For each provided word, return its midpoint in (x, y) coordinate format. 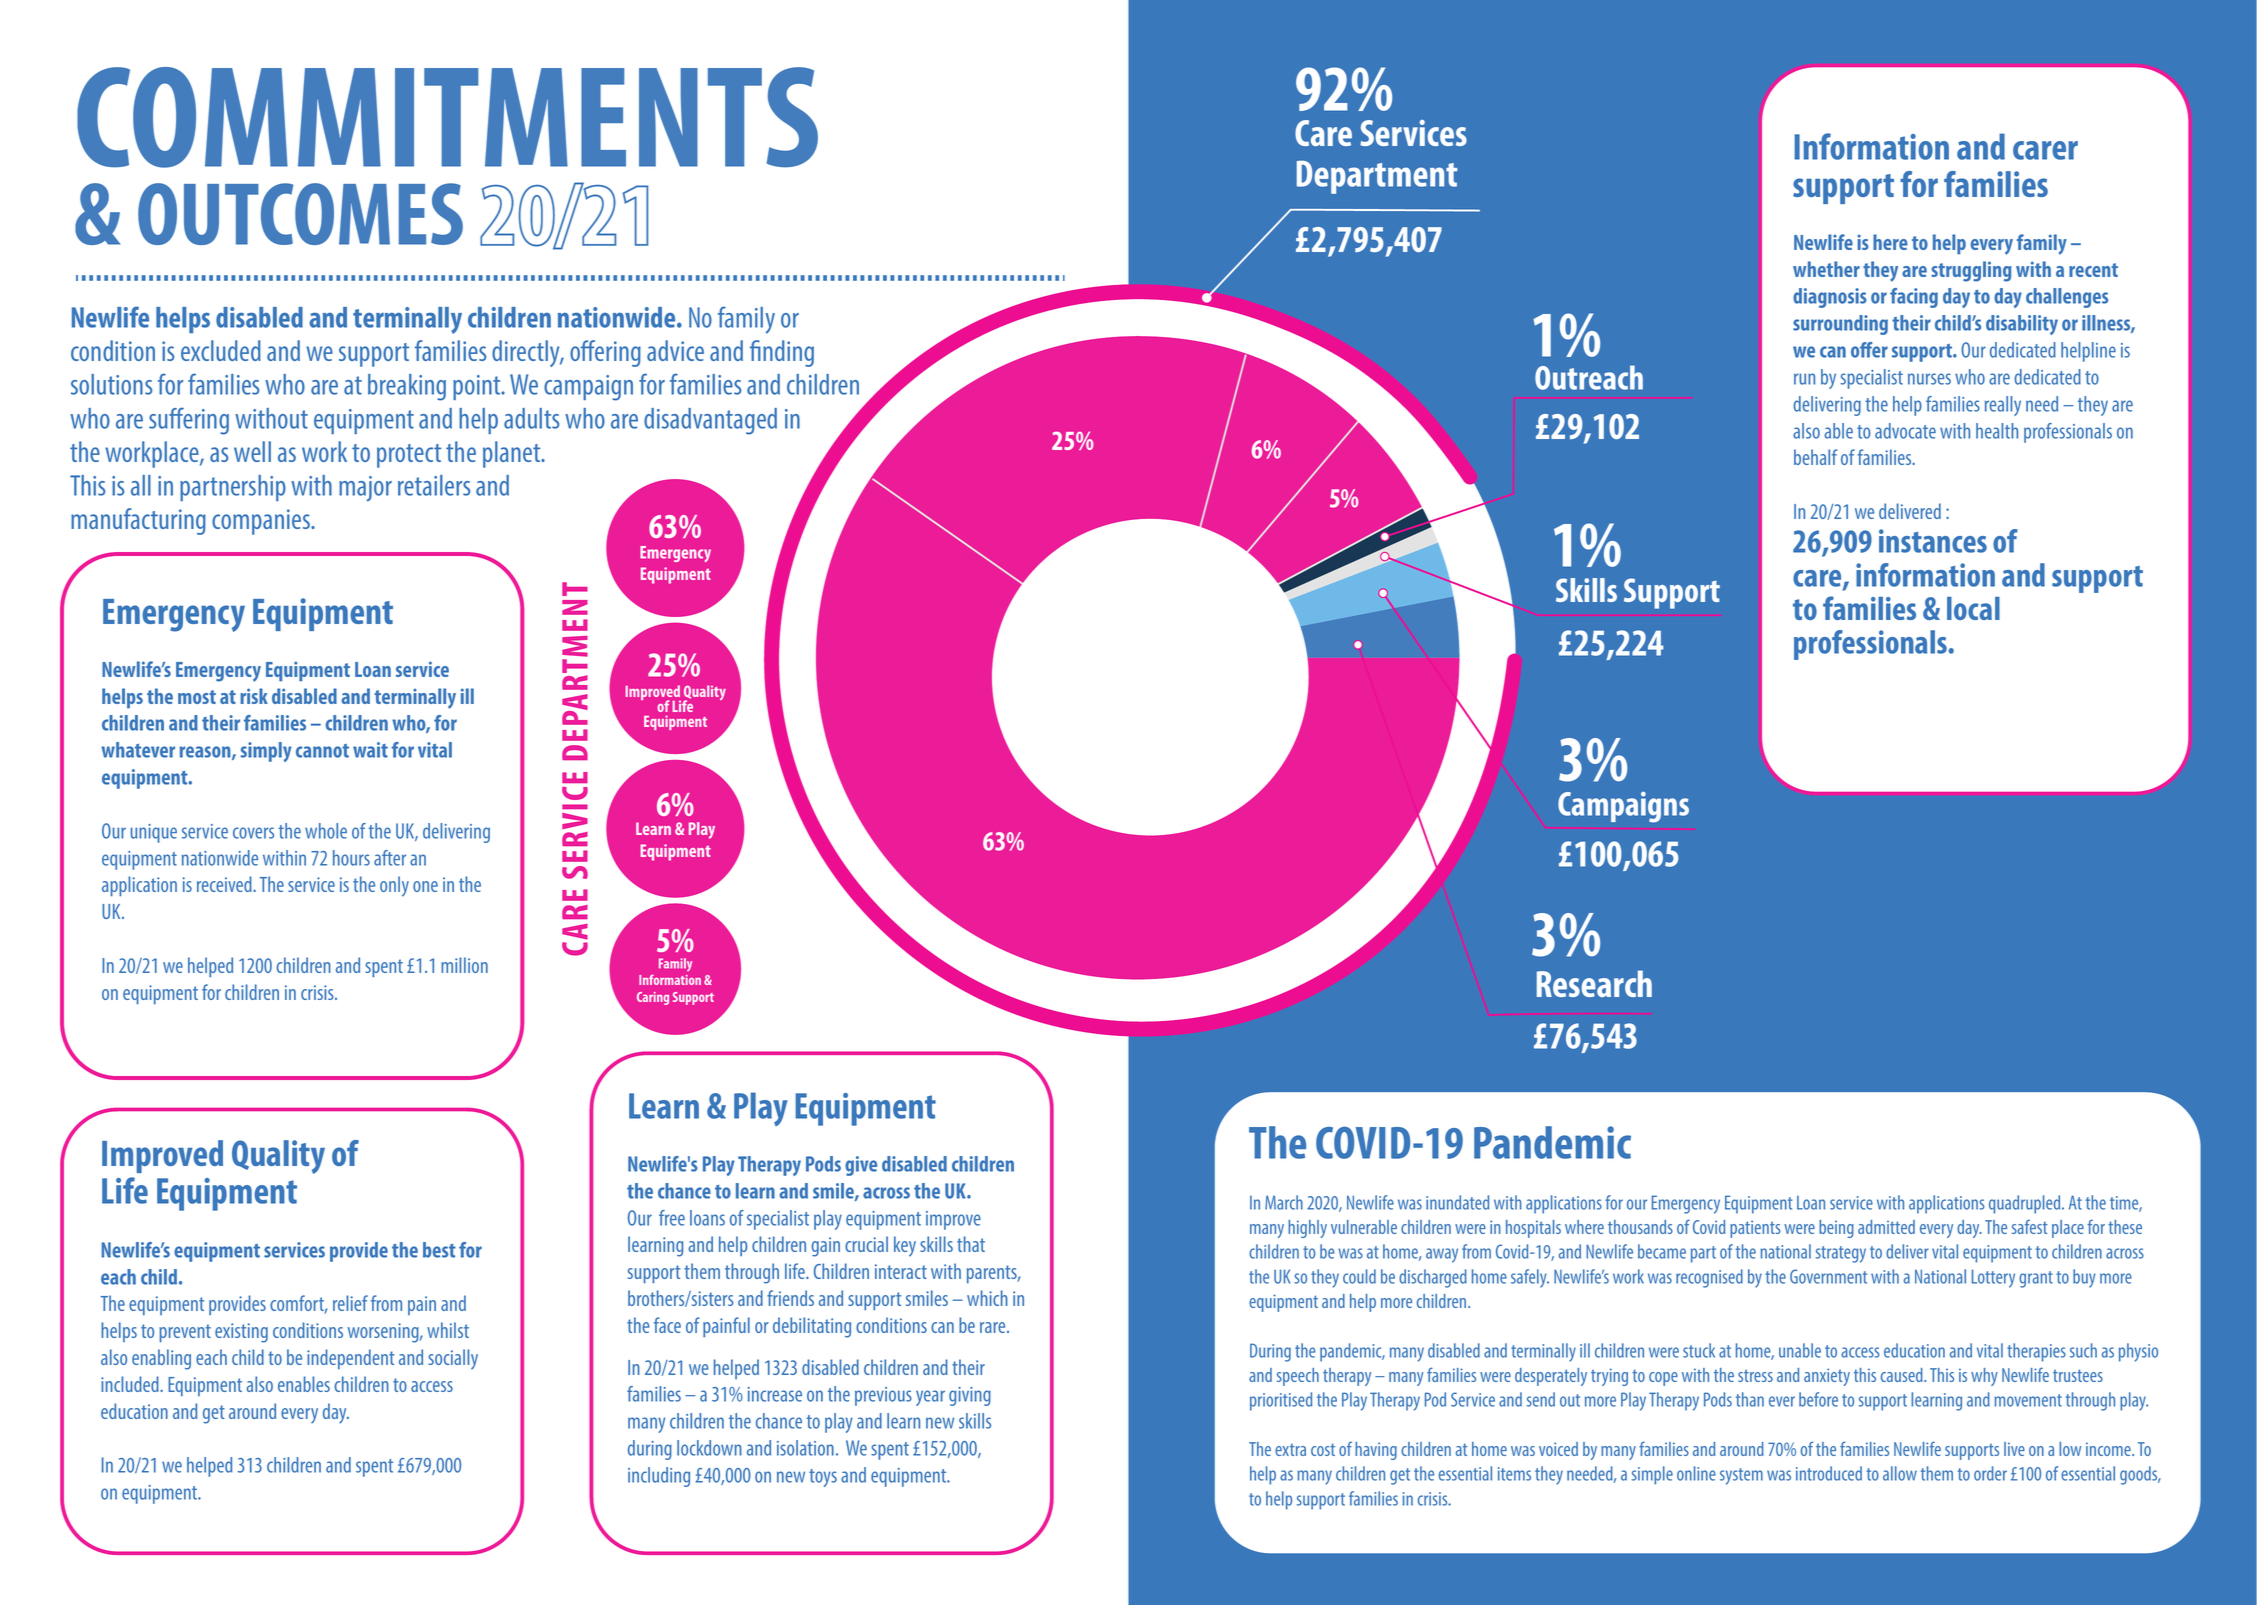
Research (1594, 983)
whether (1826, 269)
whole (326, 831)
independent (351, 1359)
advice (675, 350)
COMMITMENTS (447, 117)
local (1973, 608)
